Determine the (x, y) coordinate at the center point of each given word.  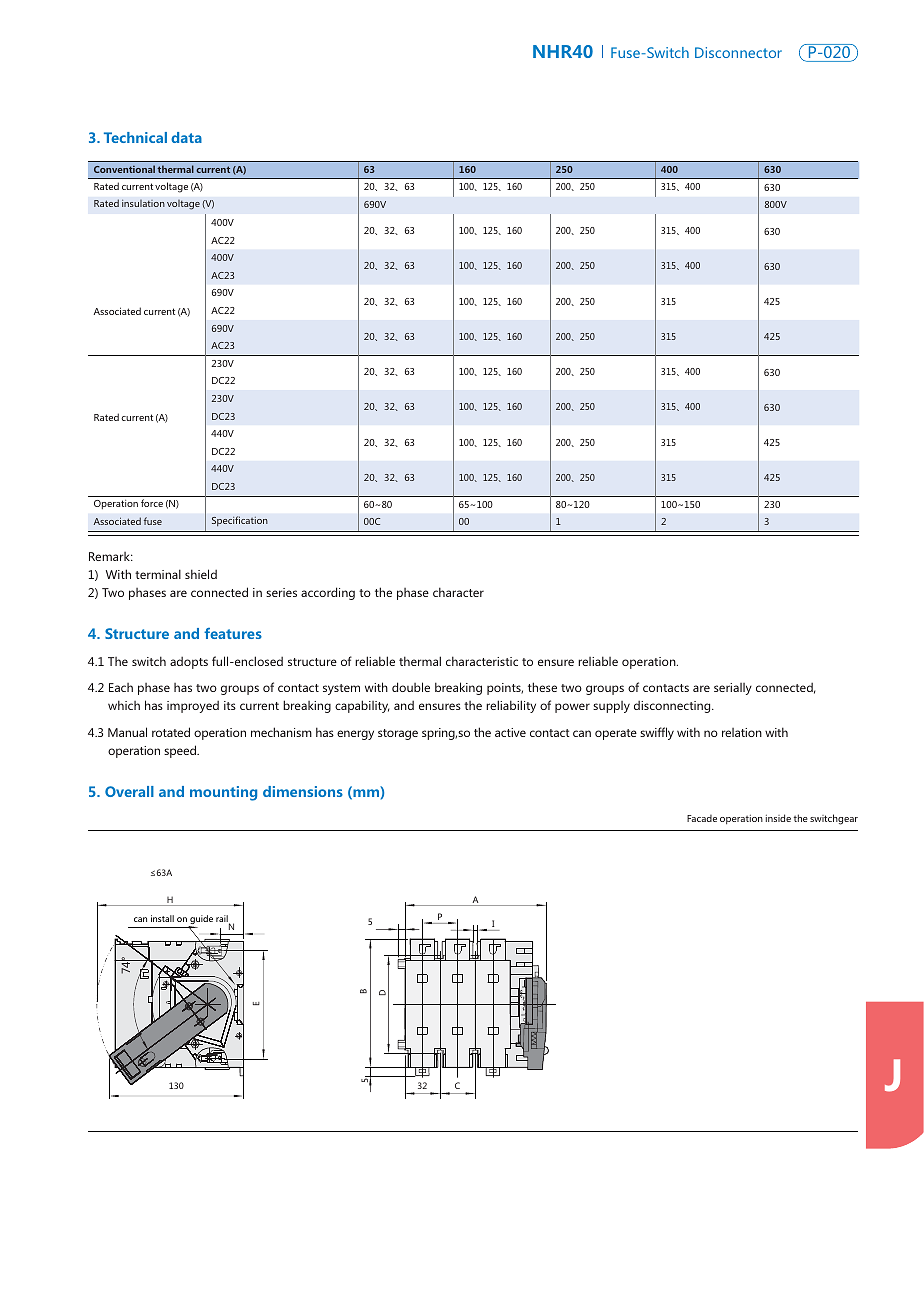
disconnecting (673, 707)
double (411, 687)
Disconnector (738, 52)
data (186, 137)
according (328, 593)
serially (733, 689)
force (152, 503)
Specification (240, 521)
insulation (143, 203)
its (230, 705)
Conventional (124, 169)
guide (200, 921)
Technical (135, 137)
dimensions (303, 791)
